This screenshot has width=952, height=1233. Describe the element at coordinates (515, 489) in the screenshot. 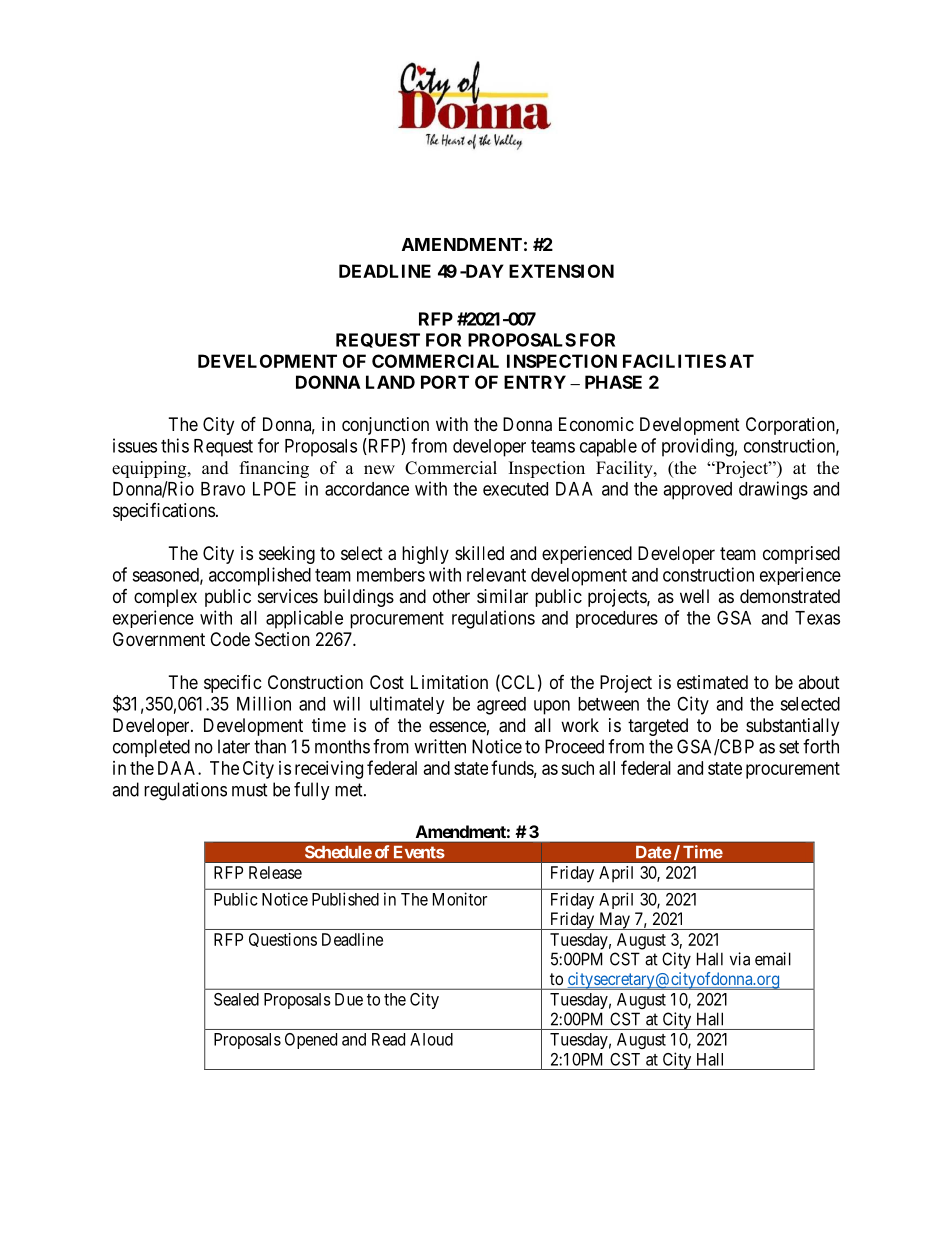

I see `executed` at that location.
